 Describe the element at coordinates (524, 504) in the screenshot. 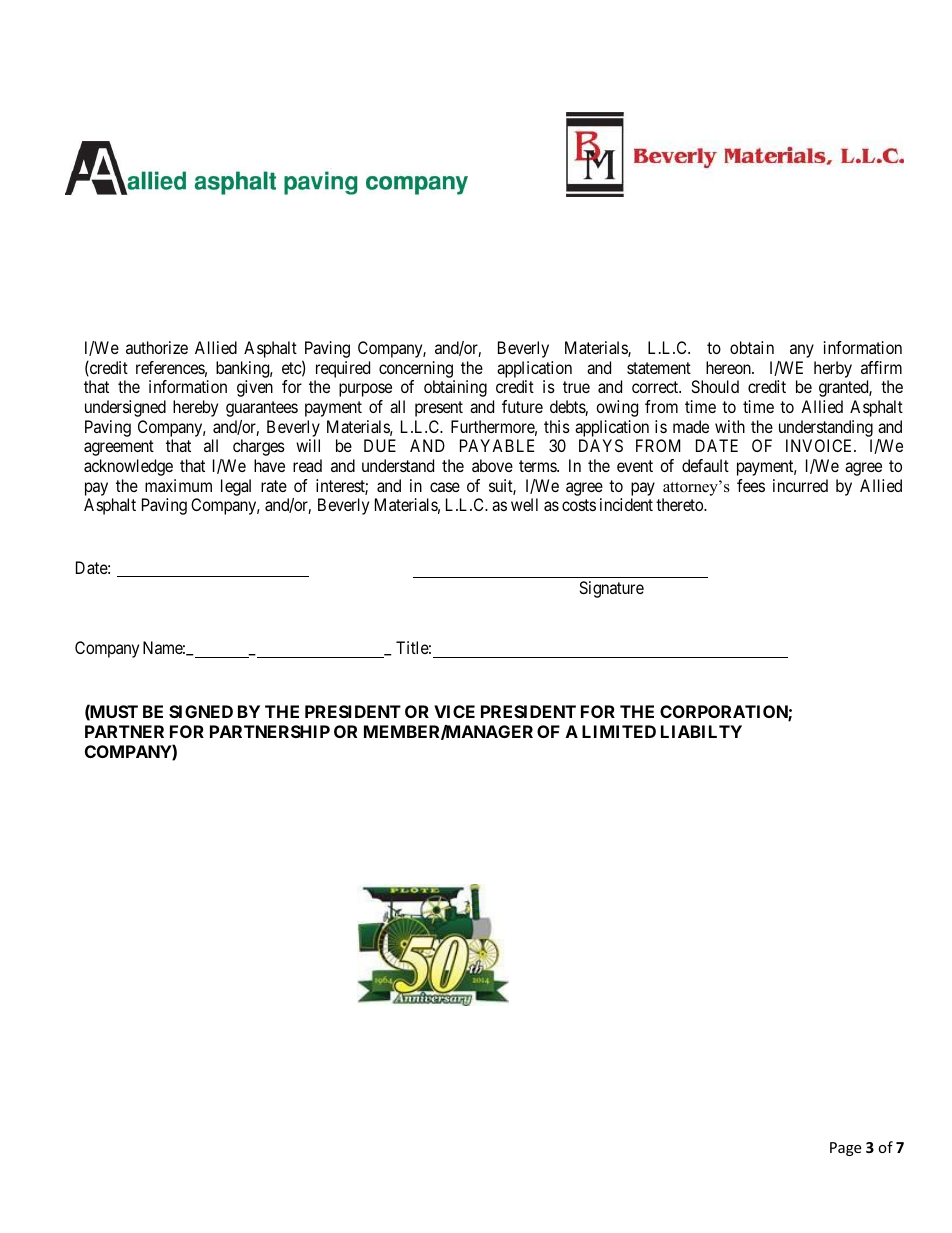

I see `well` at that location.
